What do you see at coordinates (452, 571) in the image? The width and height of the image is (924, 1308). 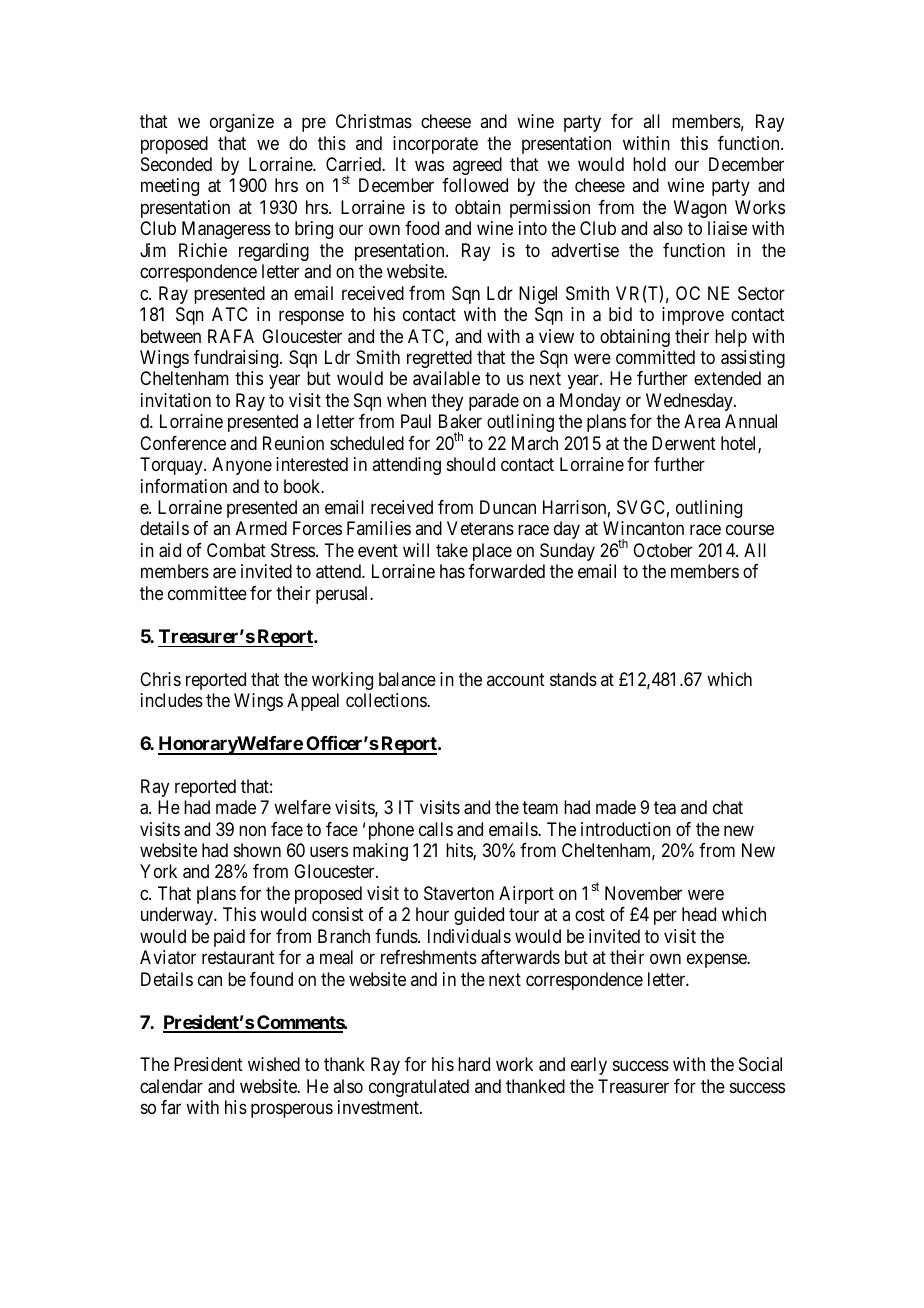 I see `has` at bounding box center [452, 571].
